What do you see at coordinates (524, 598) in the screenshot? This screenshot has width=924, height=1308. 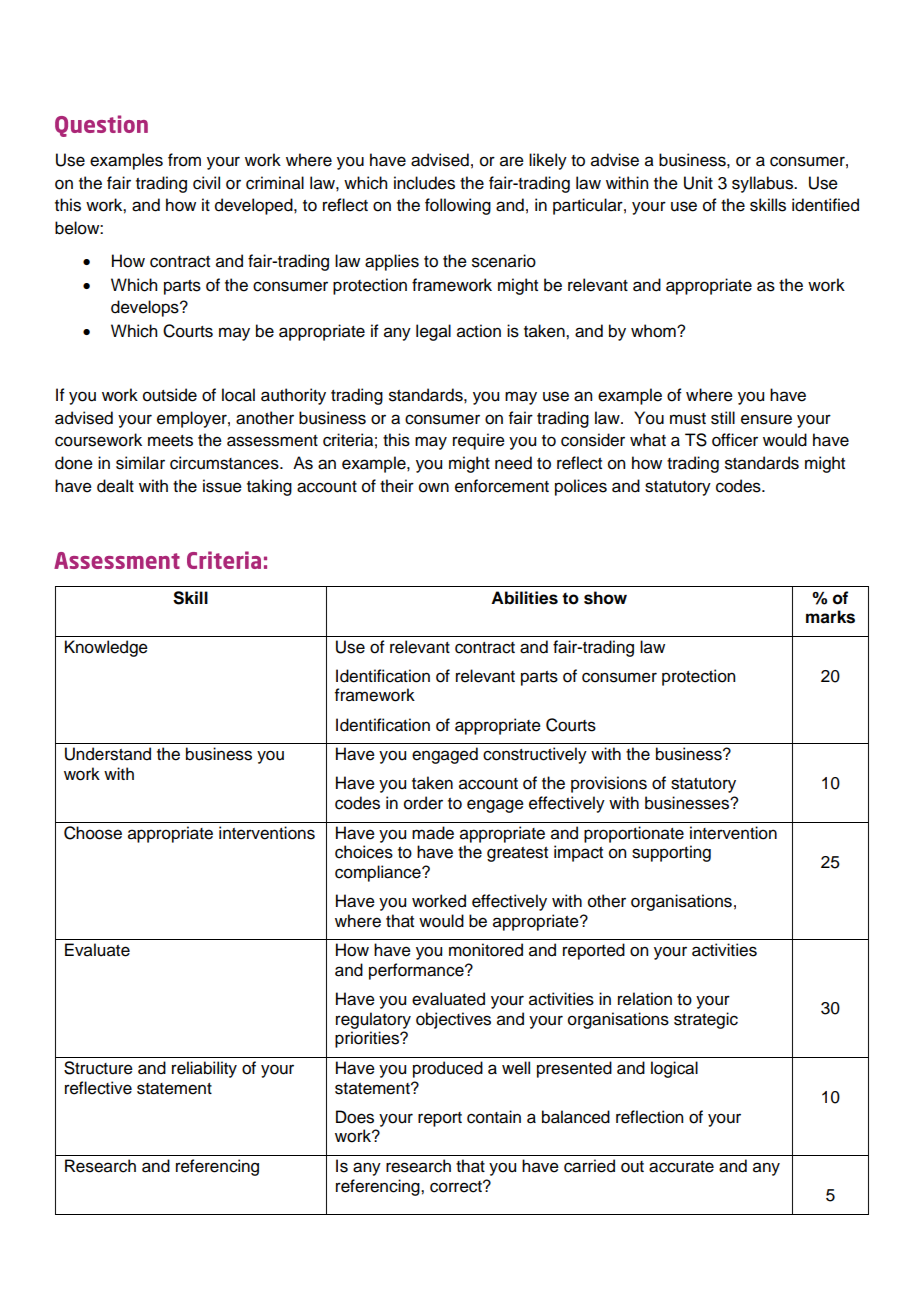 I see `Abilities` at bounding box center [524, 598].
